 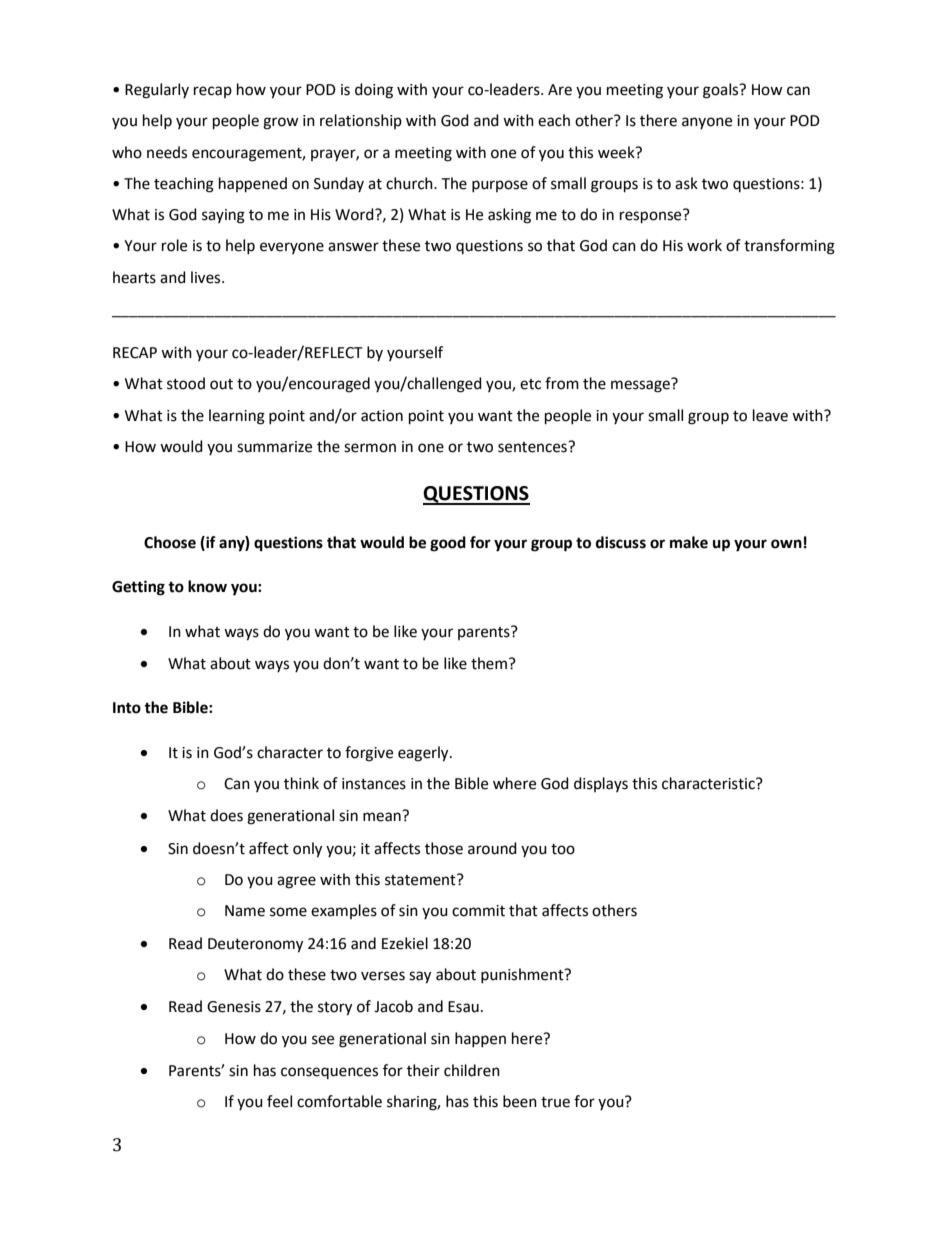 What do you see at coordinates (279, 1101) in the image?
I see `feel` at bounding box center [279, 1101].
